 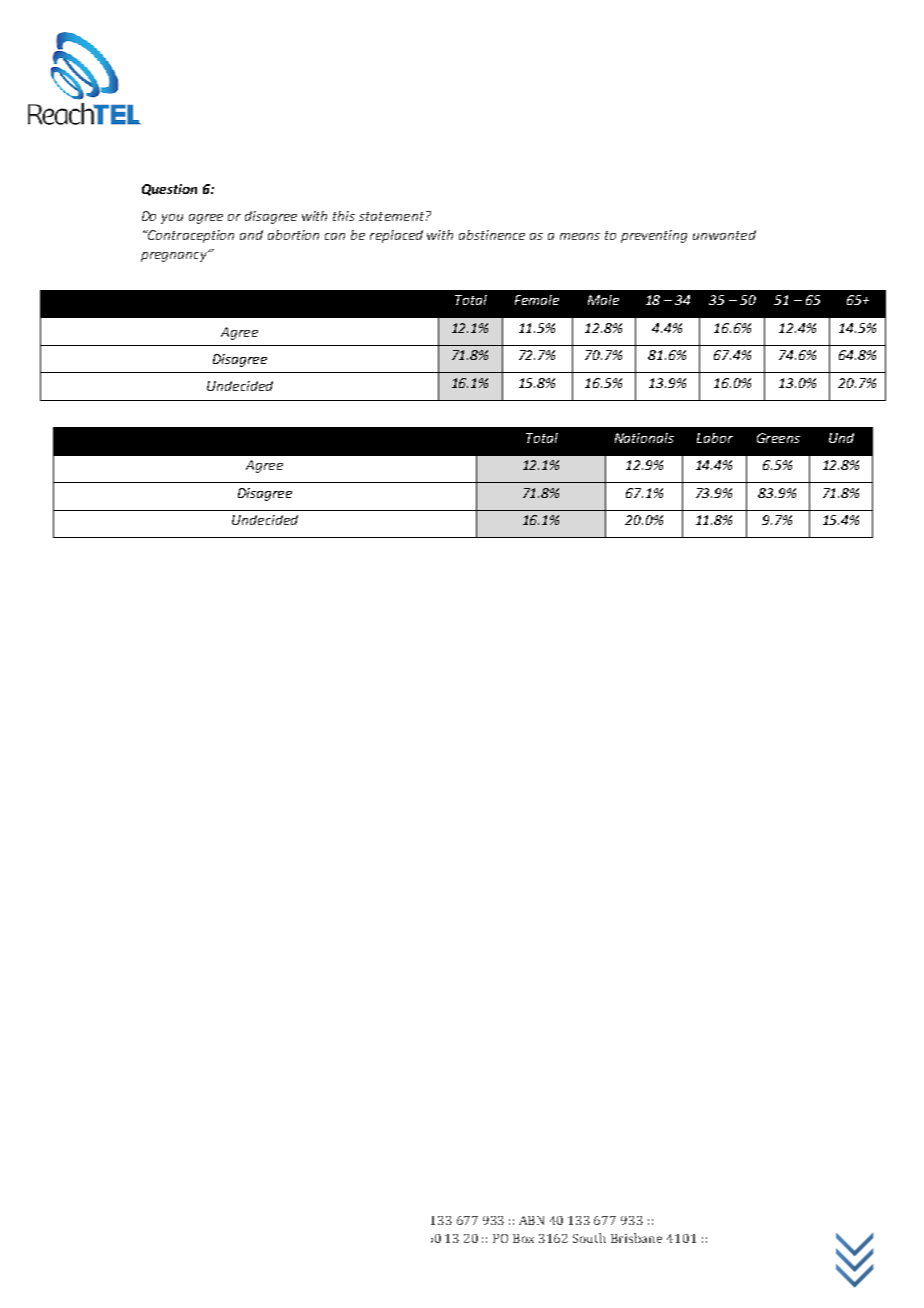 I want to click on Labor, so click(x=715, y=438).
